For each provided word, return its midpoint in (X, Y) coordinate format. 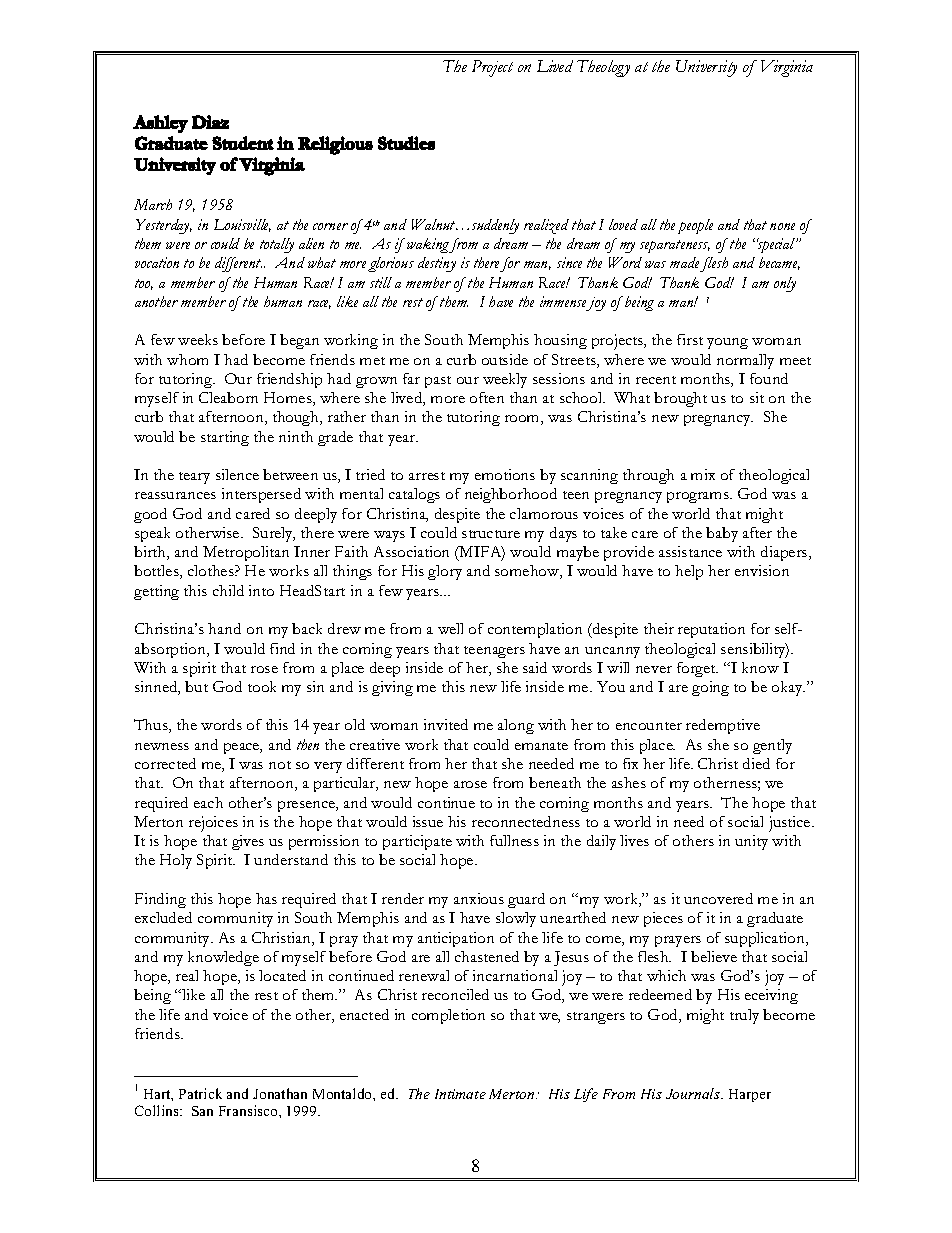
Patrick (200, 1093)
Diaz (210, 122)
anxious (479, 898)
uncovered (718, 898)
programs (699, 497)
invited (446, 724)
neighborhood (511, 495)
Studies (406, 143)
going (710, 688)
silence (237, 474)
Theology (603, 68)
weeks (198, 339)
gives (248, 842)
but (196, 686)
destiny (437, 264)
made (684, 262)
